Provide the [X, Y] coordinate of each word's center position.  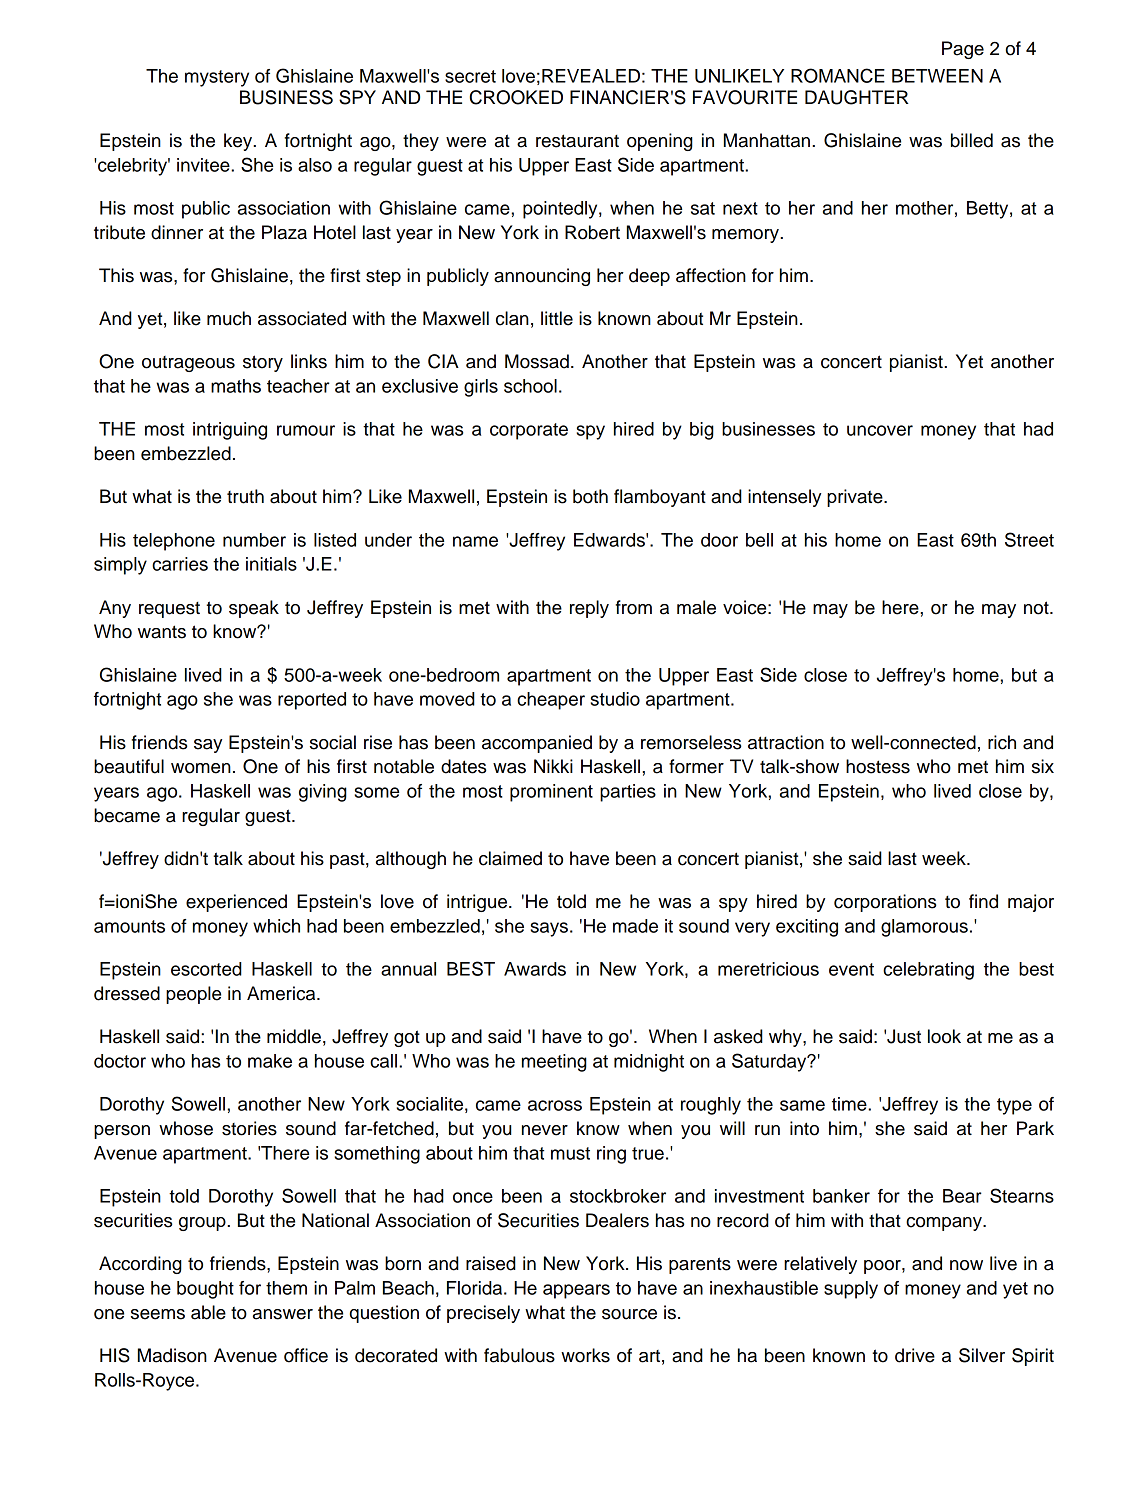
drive [915, 1355]
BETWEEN [937, 76]
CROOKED [516, 97]
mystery [217, 78]
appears [576, 1291]
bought [205, 1290]
